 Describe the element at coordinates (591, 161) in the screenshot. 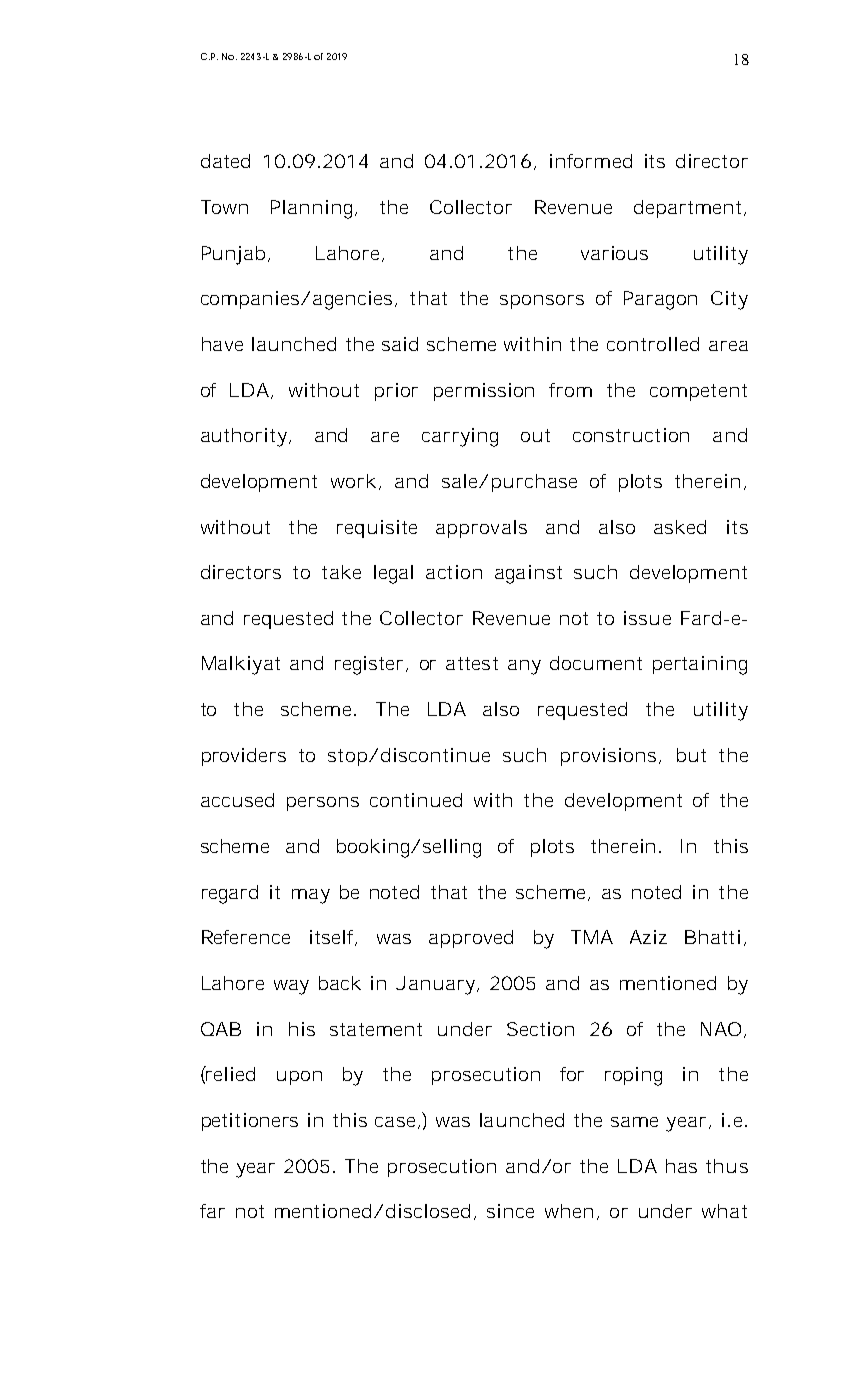

I see `informed` at that location.
